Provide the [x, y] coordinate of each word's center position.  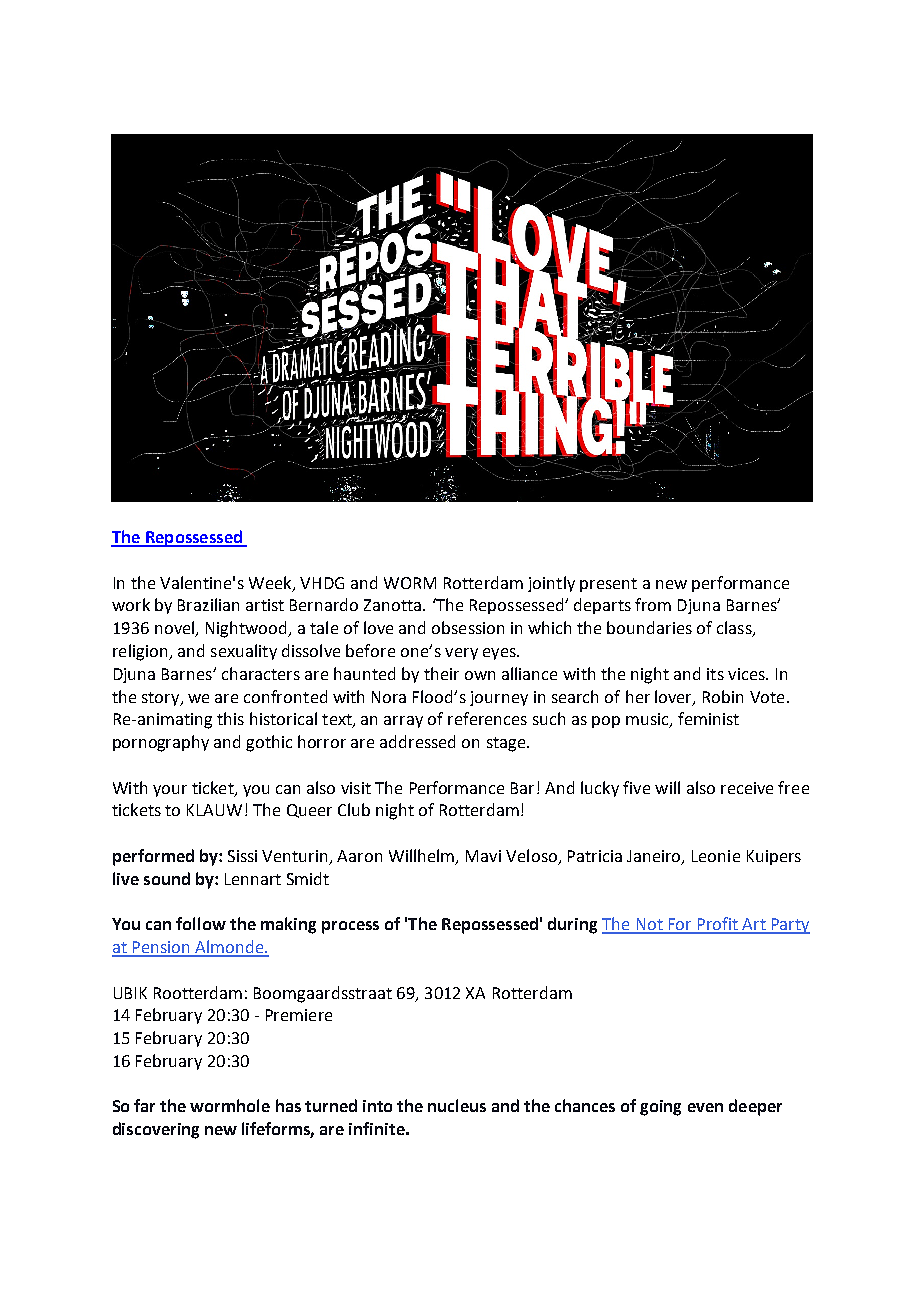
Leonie [716, 856]
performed [153, 857]
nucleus [457, 1105]
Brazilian [208, 604]
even [705, 1107]
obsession [468, 627]
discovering [156, 1130]
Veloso [531, 855]
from [653, 604]
